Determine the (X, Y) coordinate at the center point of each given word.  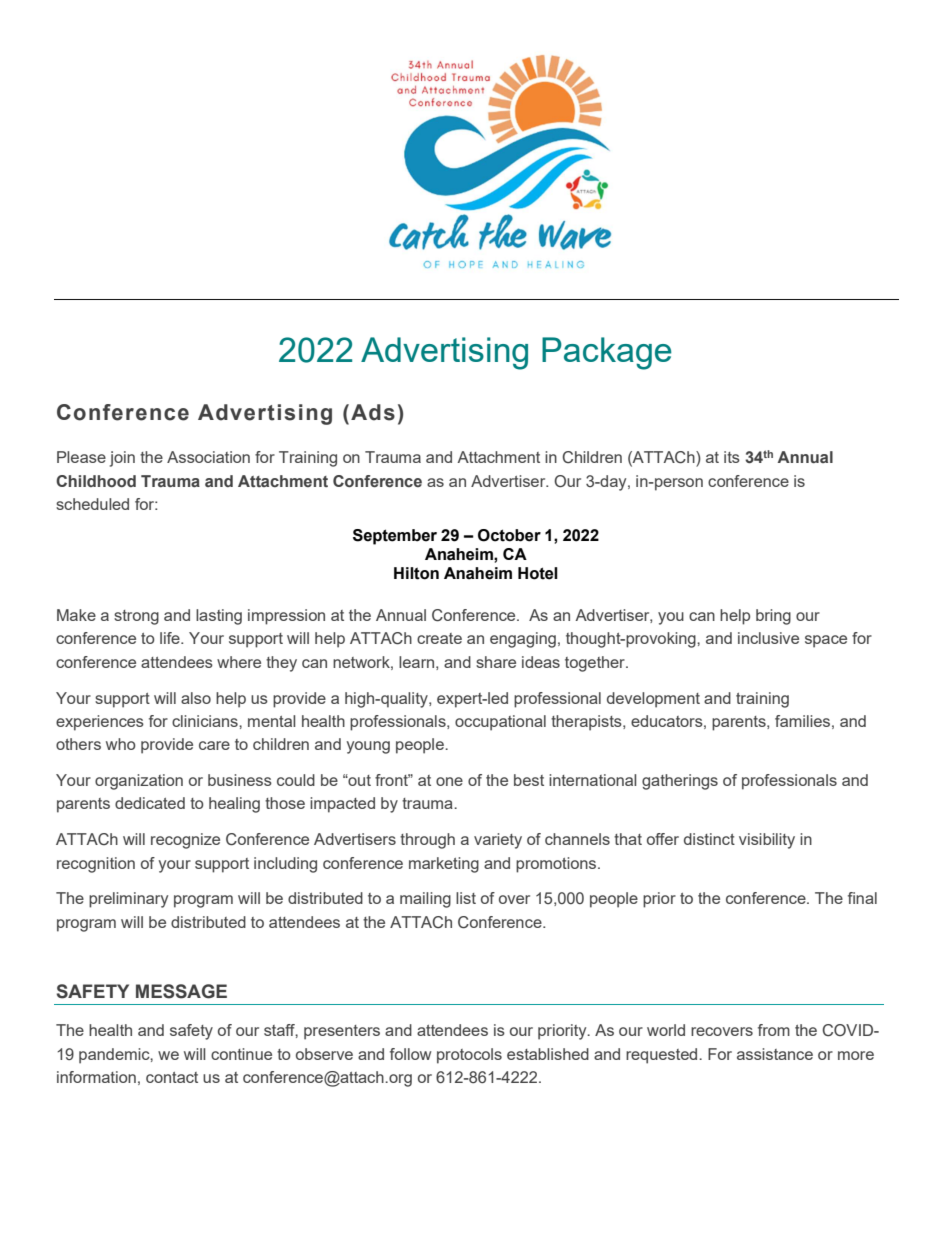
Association (208, 457)
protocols (469, 1056)
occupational (500, 723)
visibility (767, 841)
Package (607, 353)
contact (172, 1077)
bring (773, 617)
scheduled (92, 504)
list (466, 898)
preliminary (128, 900)
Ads (373, 412)
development (653, 700)
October (509, 535)
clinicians (206, 721)
